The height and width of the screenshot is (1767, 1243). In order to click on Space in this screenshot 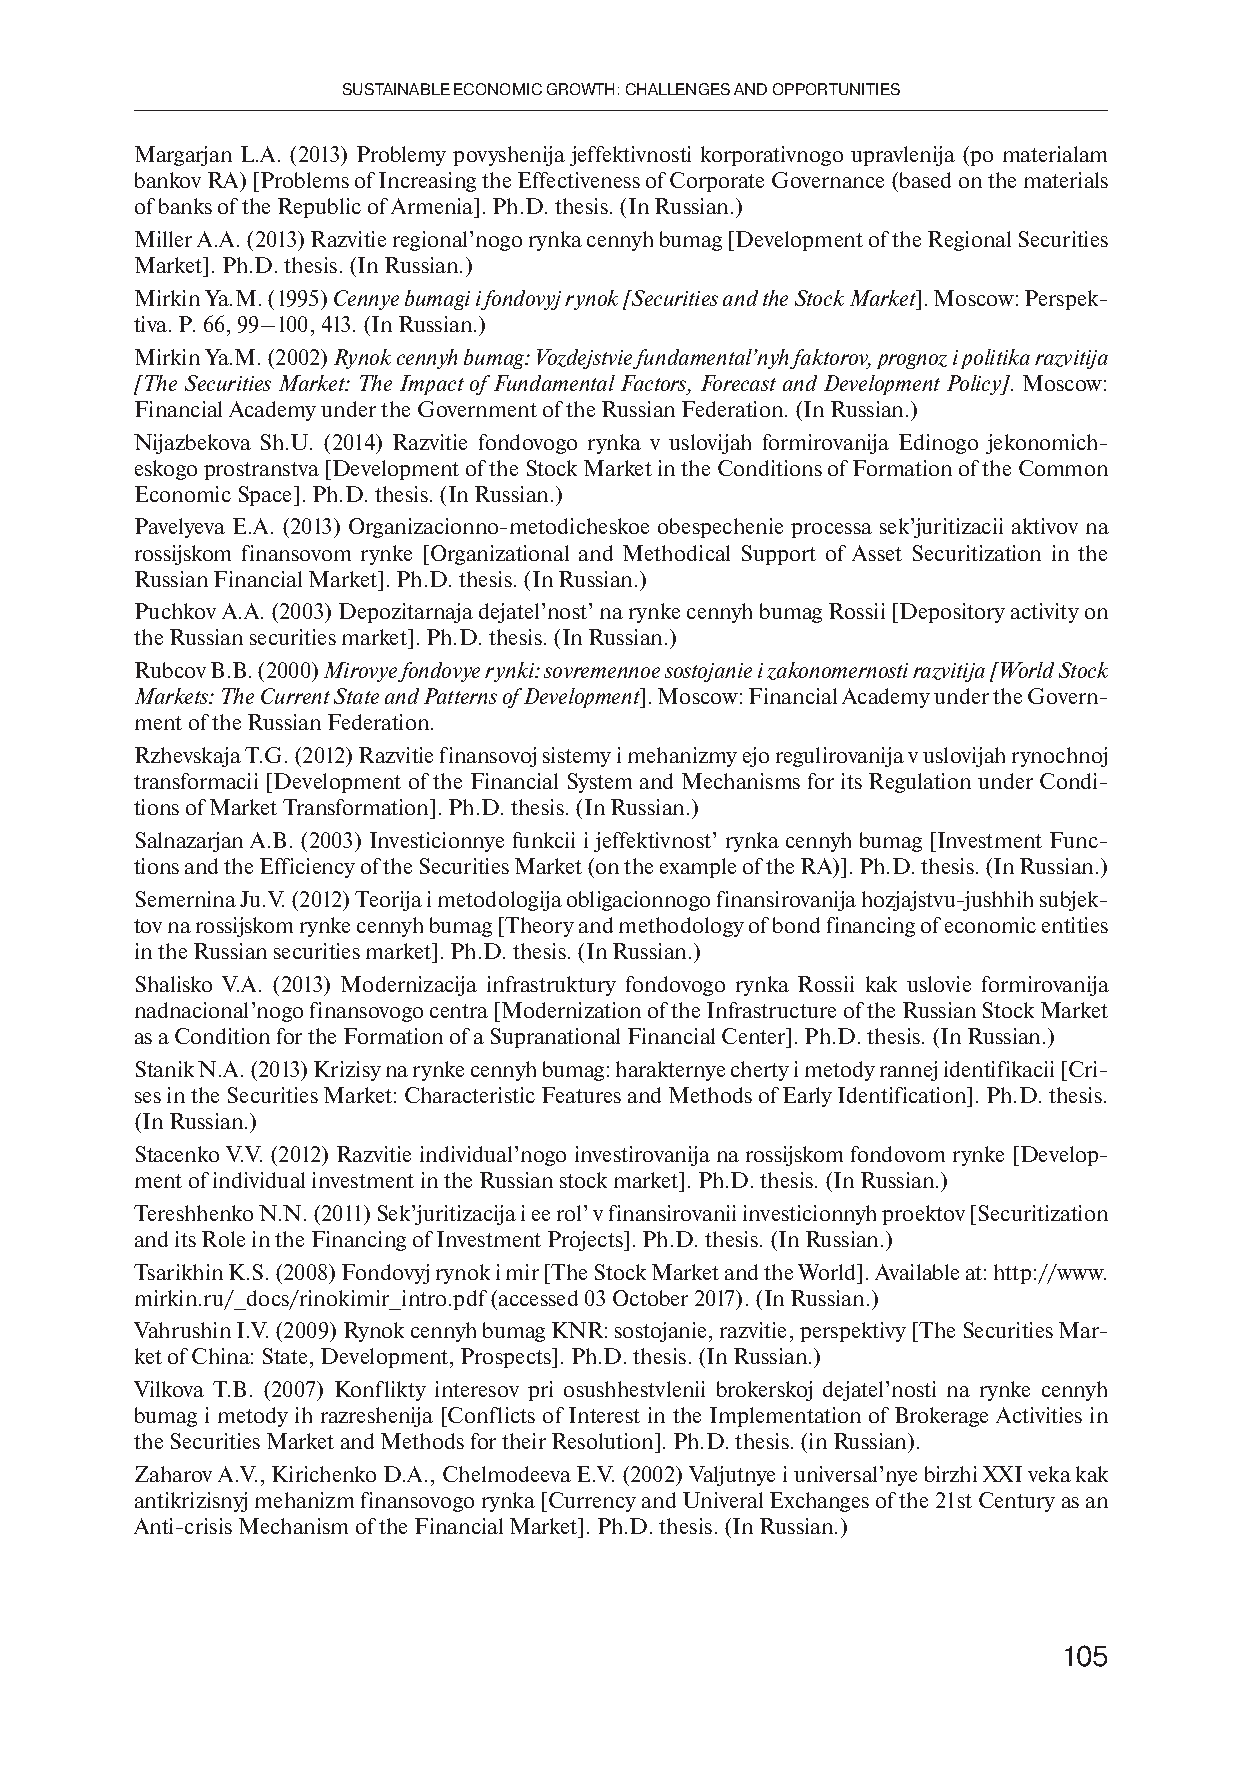, I will do `click(267, 496)`.
